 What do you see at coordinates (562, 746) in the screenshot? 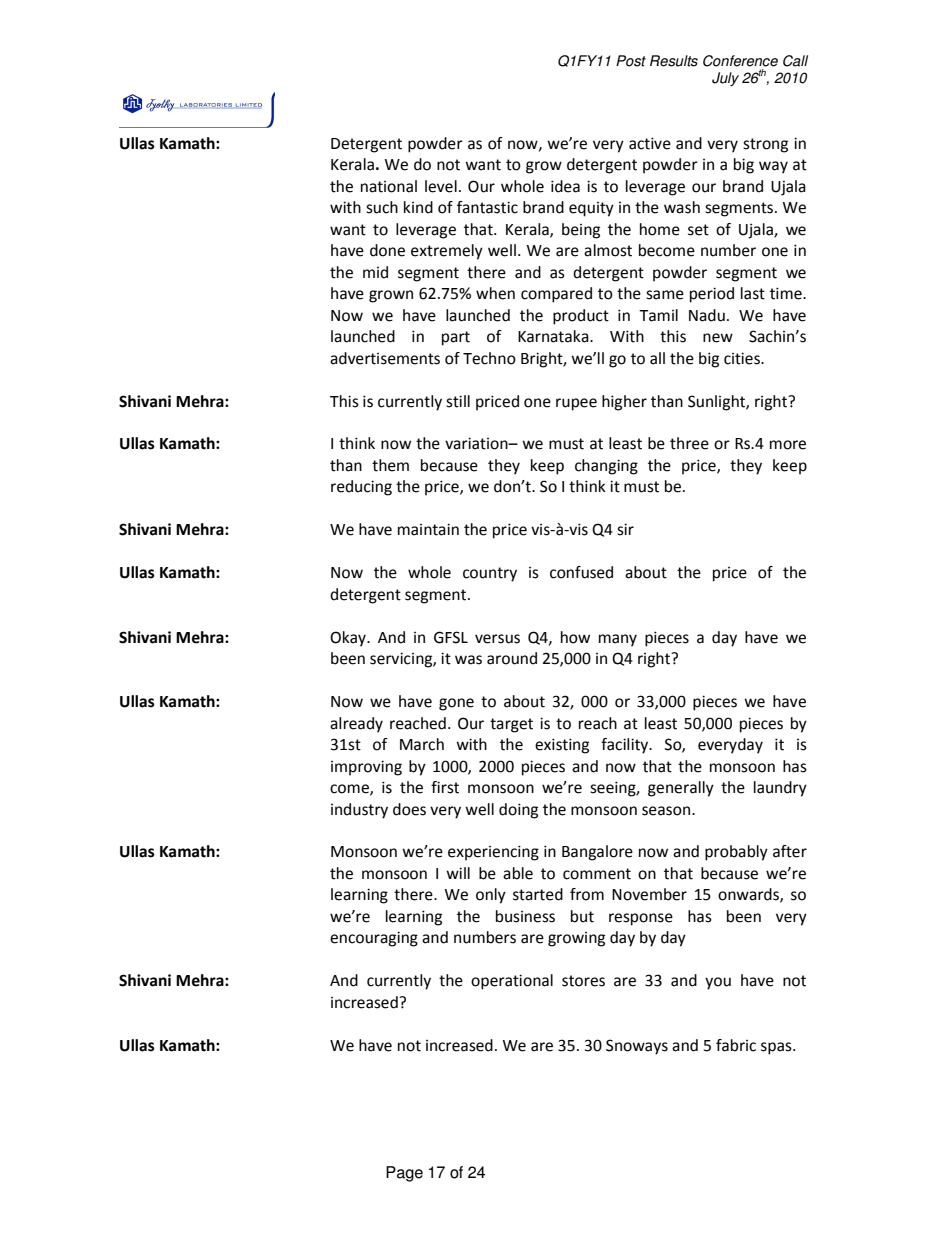
I see `existing` at bounding box center [562, 746].
